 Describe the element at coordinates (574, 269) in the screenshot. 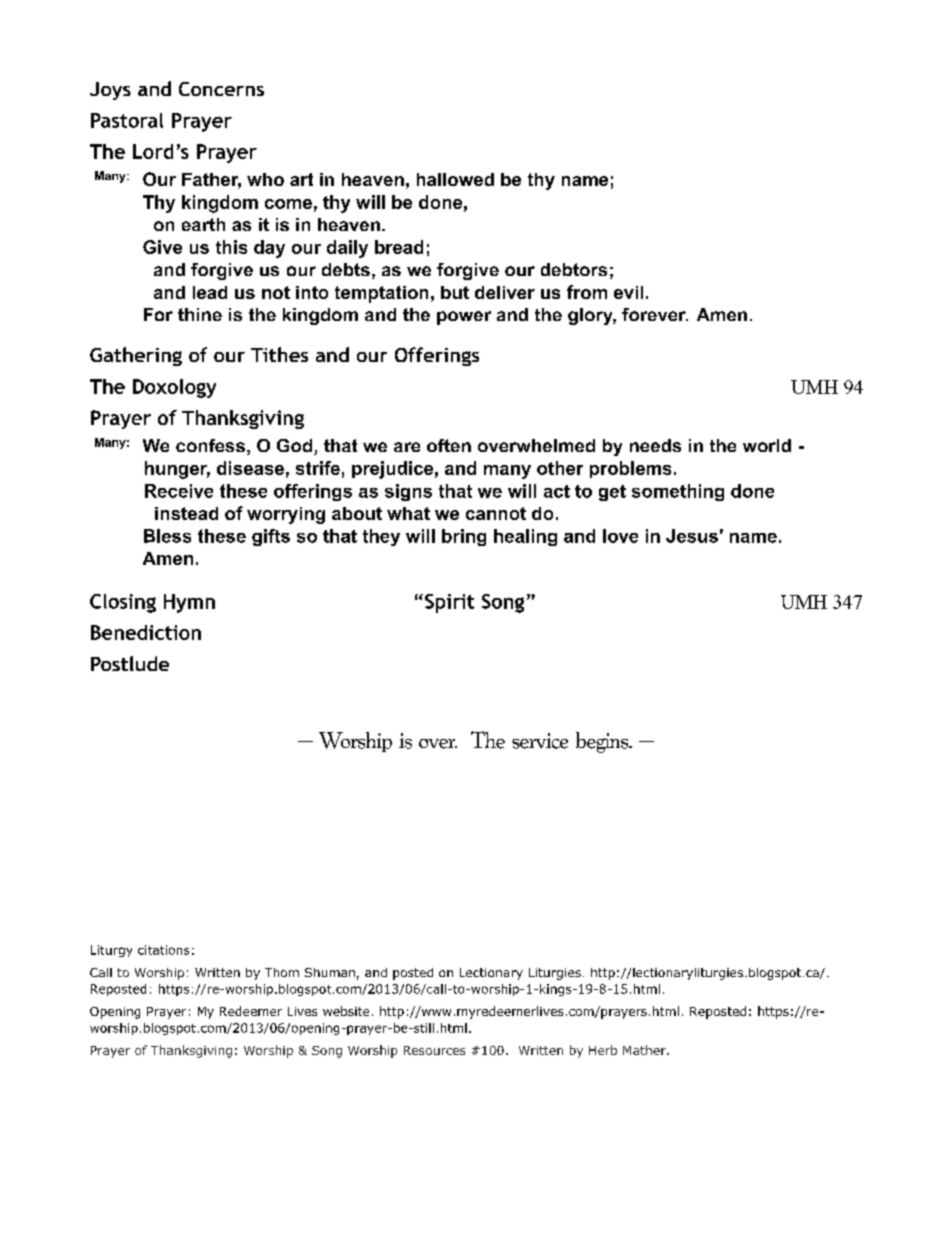

I see `debtors` at that location.
